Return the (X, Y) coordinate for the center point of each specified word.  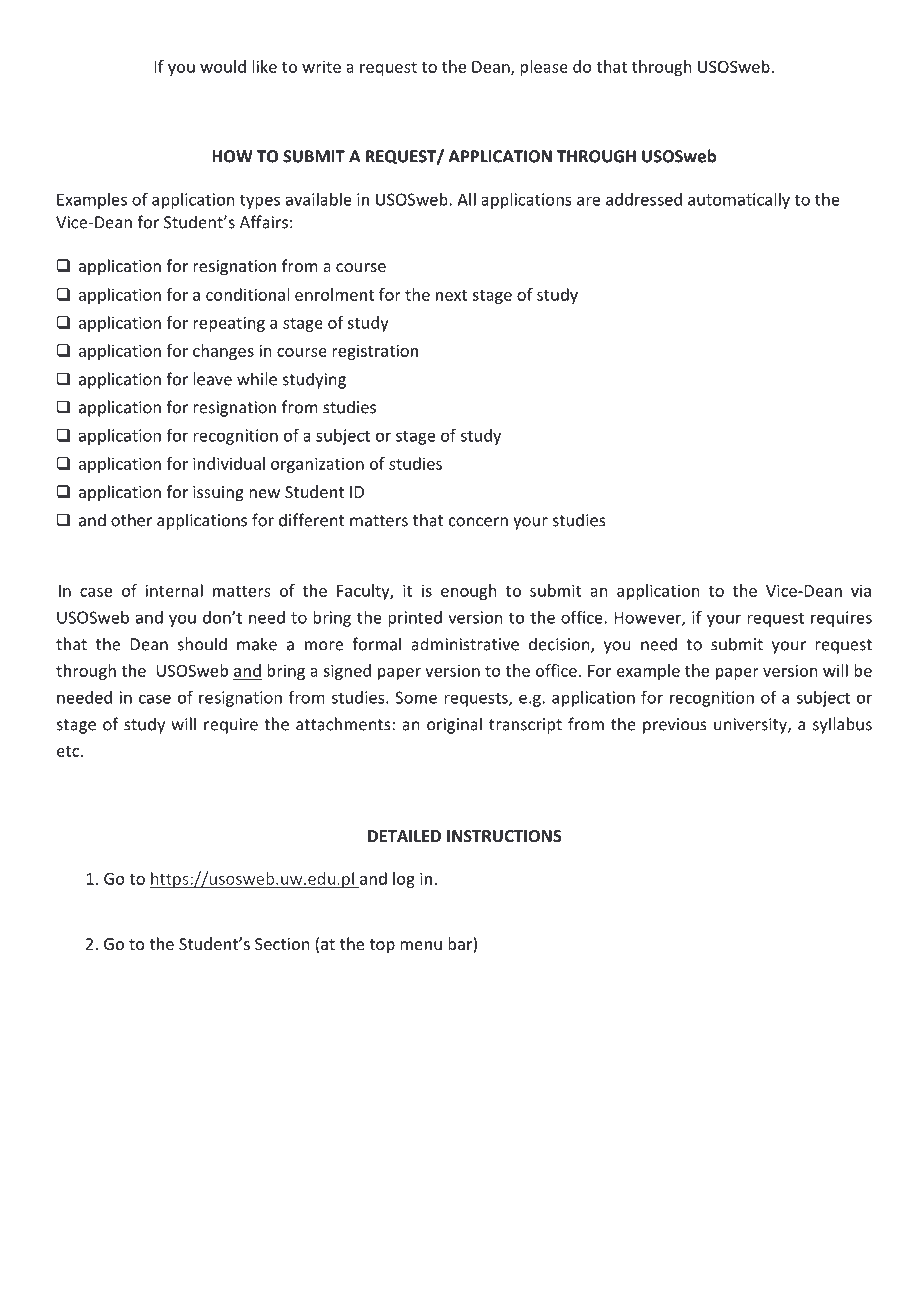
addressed (644, 199)
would (223, 66)
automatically (739, 201)
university (751, 726)
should (202, 644)
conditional (247, 294)
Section (282, 944)
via (861, 590)
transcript (525, 726)
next (451, 295)
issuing (218, 494)
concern (478, 522)
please (544, 68)
